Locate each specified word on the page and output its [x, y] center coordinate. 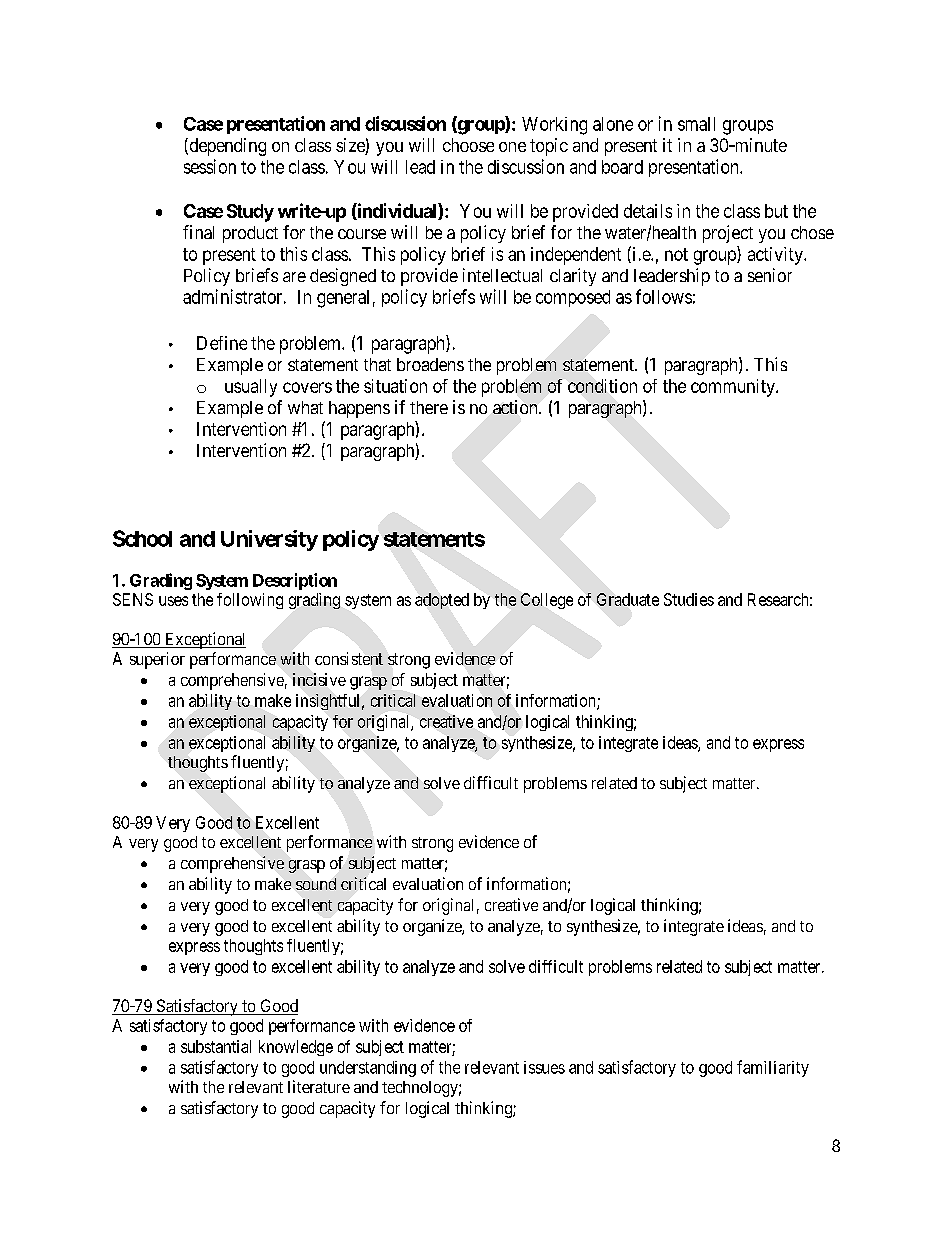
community [734, 388]
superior [157, 660]
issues [544, 1067]
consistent [349, 658]
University [269, 540]
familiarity [773, 1068]
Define [222, 343]
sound [316, 884]
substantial [216, 1046]
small [696, 124]
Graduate [628, 599]
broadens [430, 364]
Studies [689, 599]
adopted [442, 601]
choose [468, 145]
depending [226, 147]
